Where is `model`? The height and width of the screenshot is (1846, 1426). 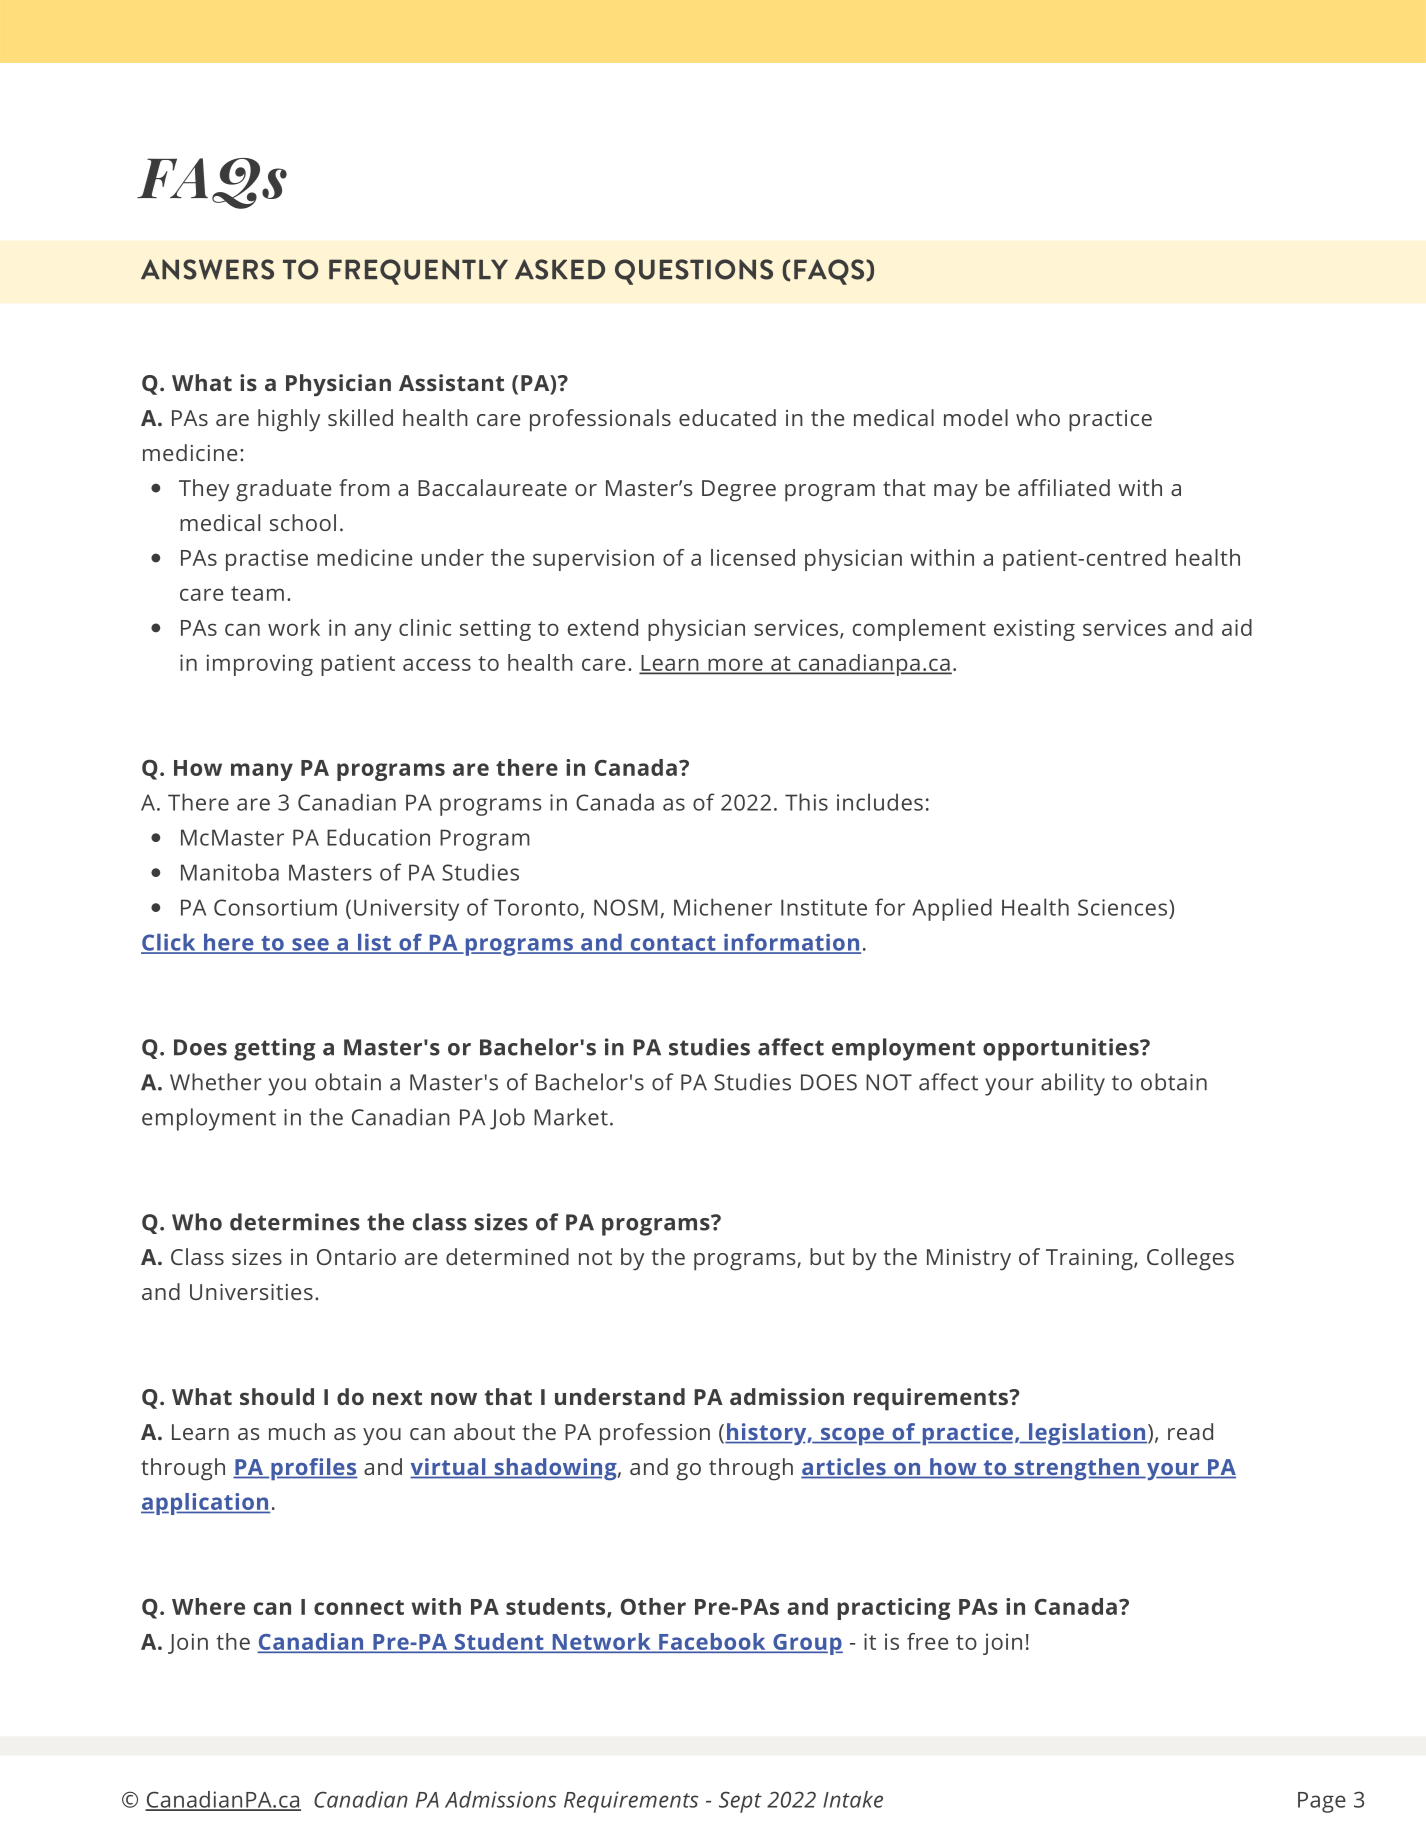 model is located at coordinates (976, 417).
